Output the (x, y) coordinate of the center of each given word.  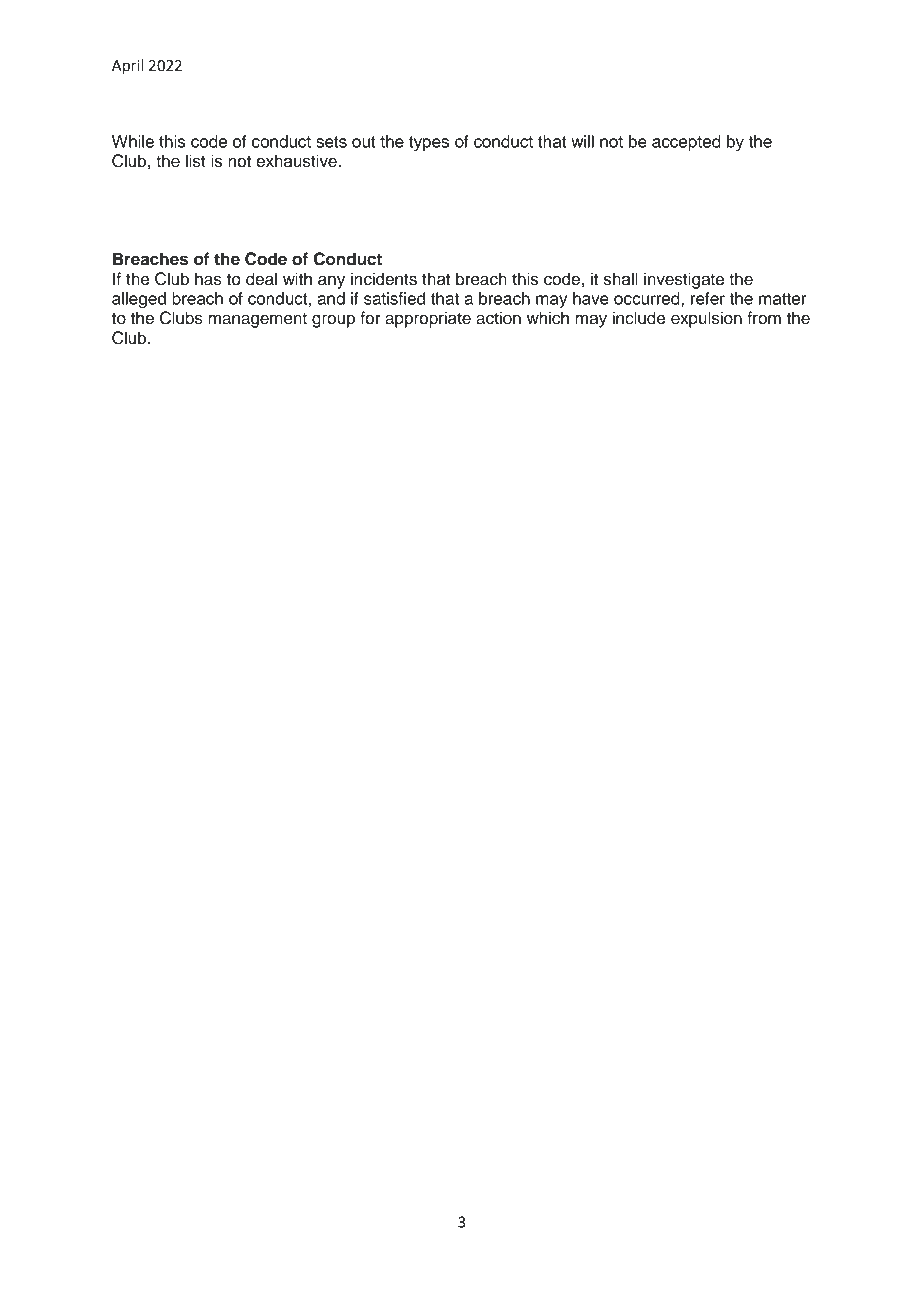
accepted (686, 143)
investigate (684, 280)
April (127, 67)
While (133, 141)
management (257, 320)
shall (620, 279)
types (429, 143)
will (582, 141)
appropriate (428, 319)
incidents (384, 279)
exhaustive (296, 161)
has (208, 279)
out (364, 142)
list (195, 161)
